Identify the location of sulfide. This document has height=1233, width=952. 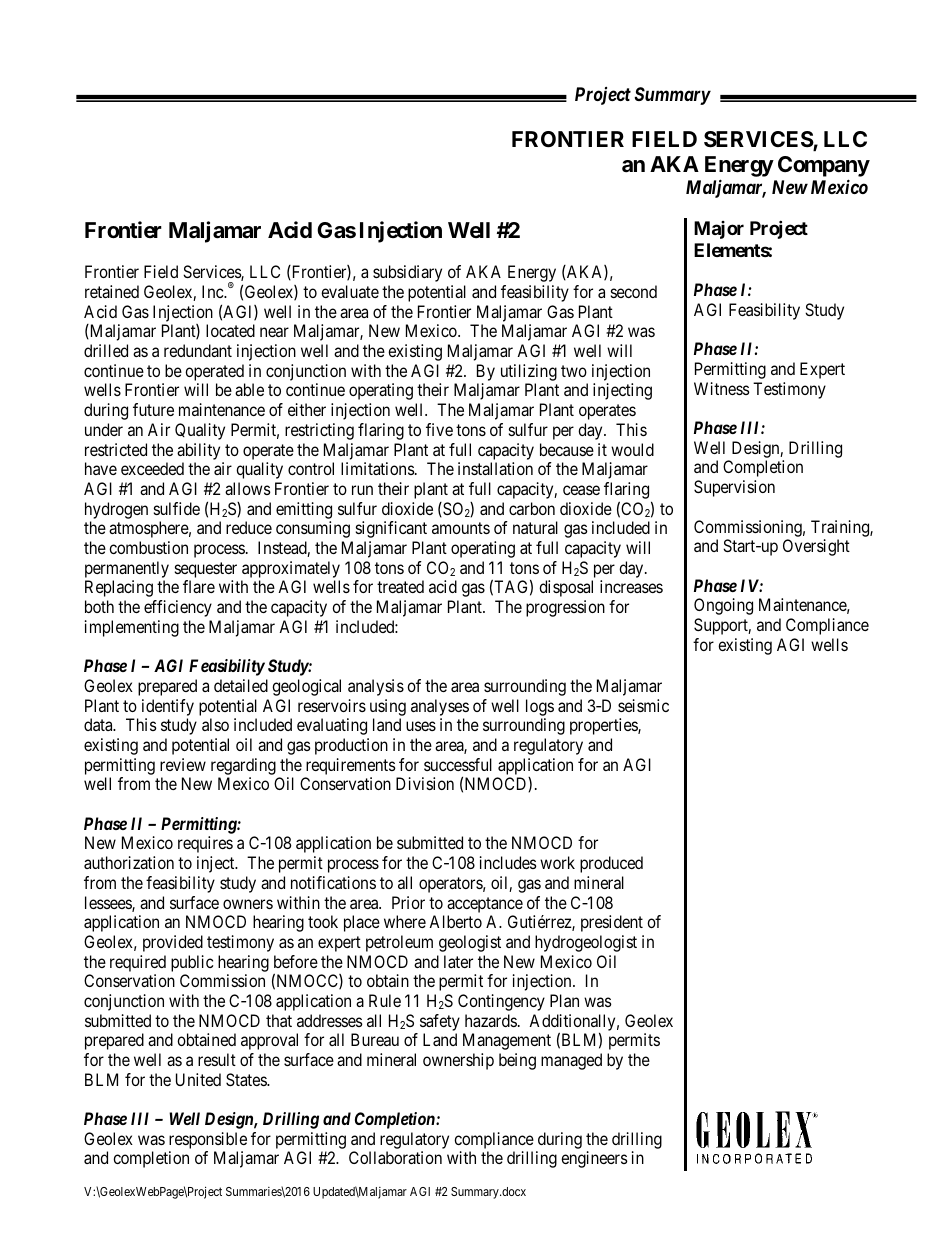
(177, 508).
